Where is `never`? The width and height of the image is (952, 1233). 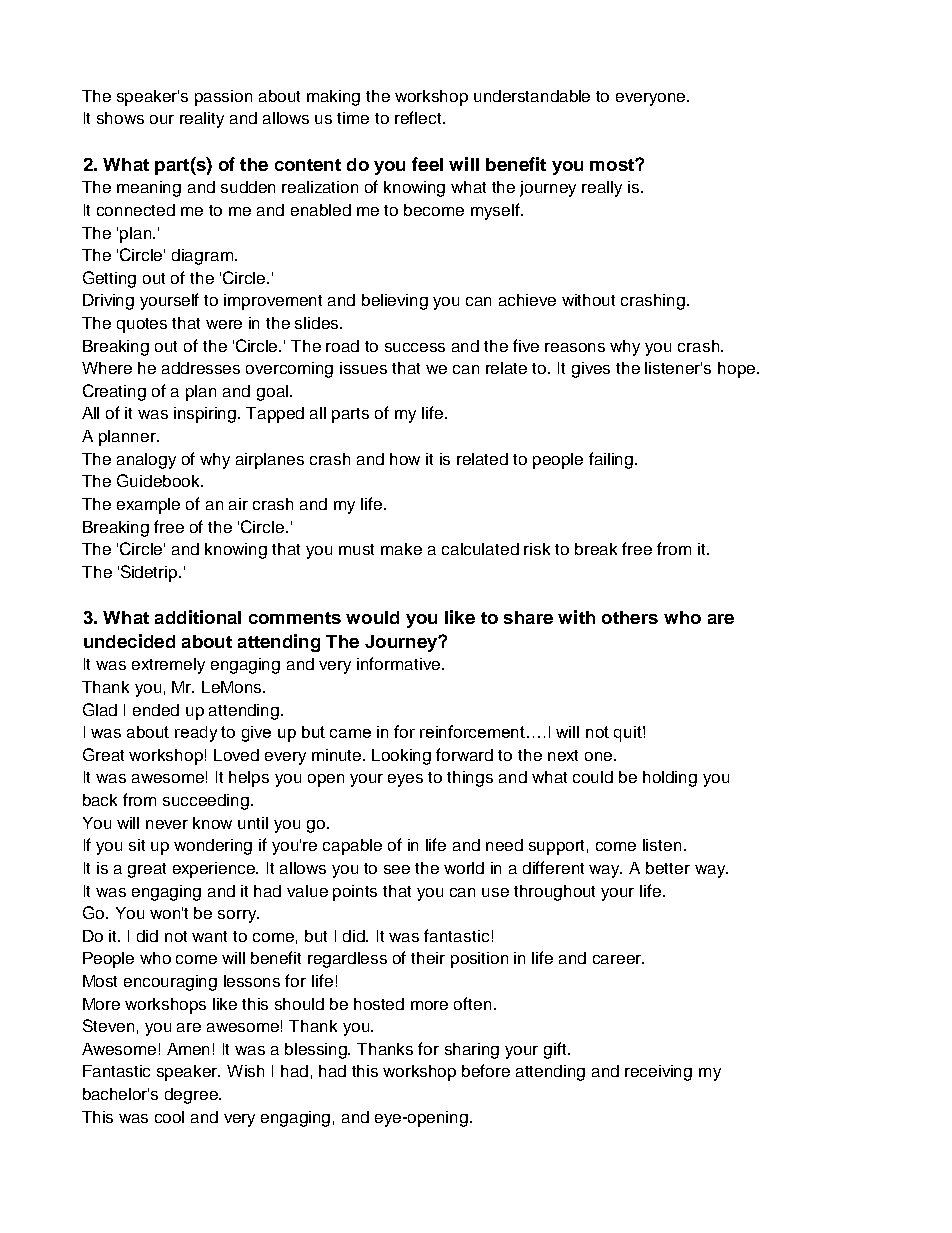 never is located at coordinates (167, 824).
